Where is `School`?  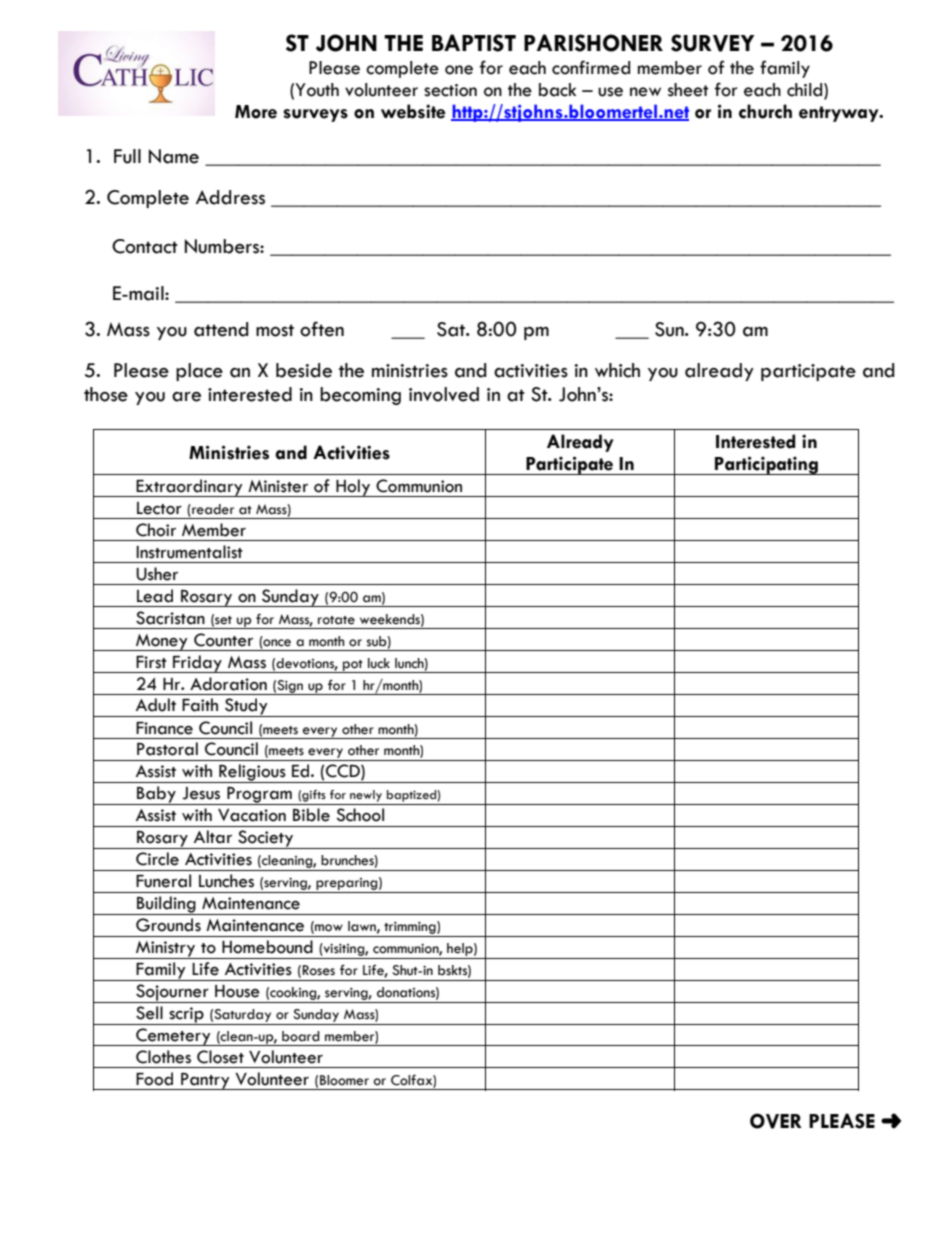 School is located at coordinates (360, 815).
